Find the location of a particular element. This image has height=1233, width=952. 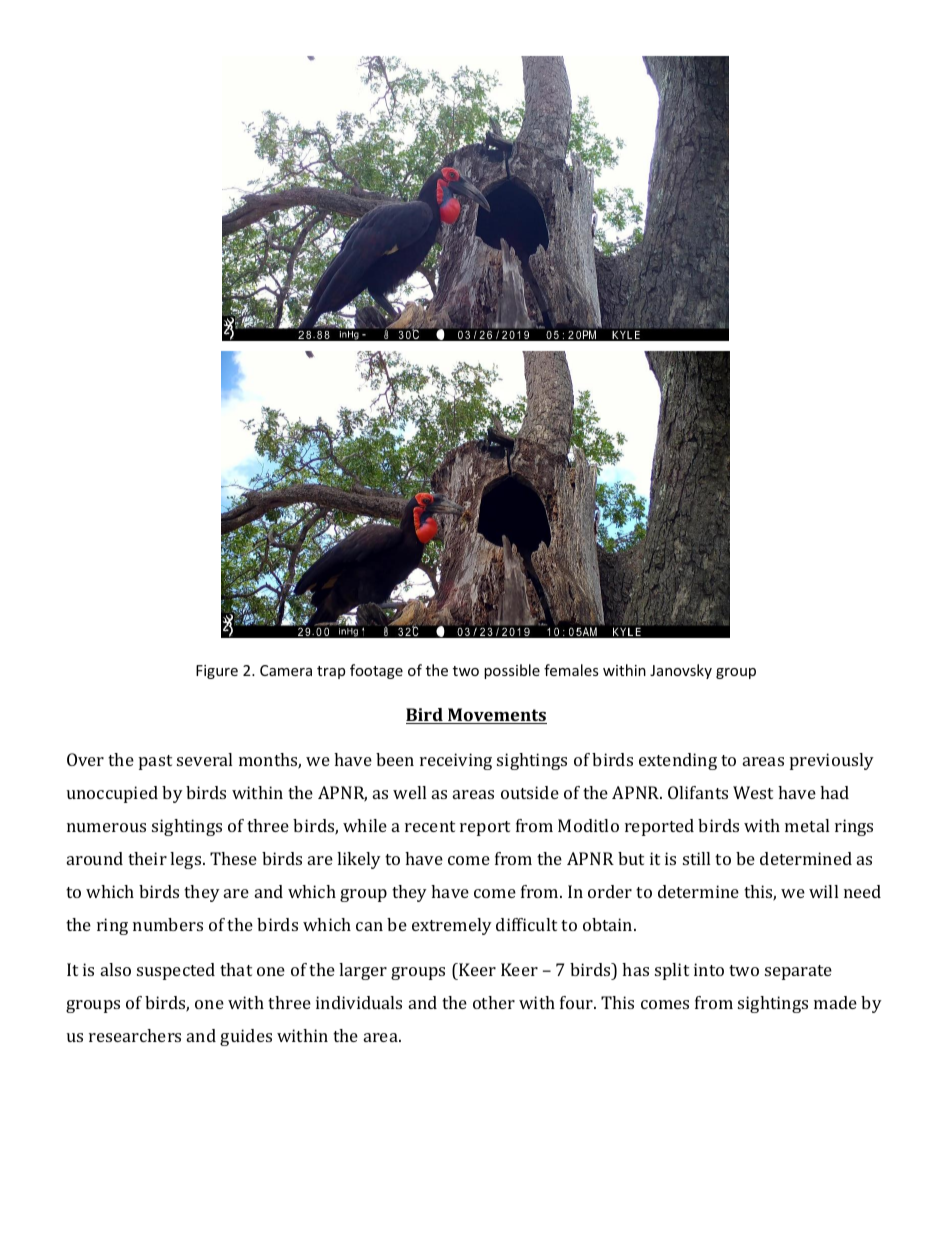

Figure is located at coordinates (217, 672).
